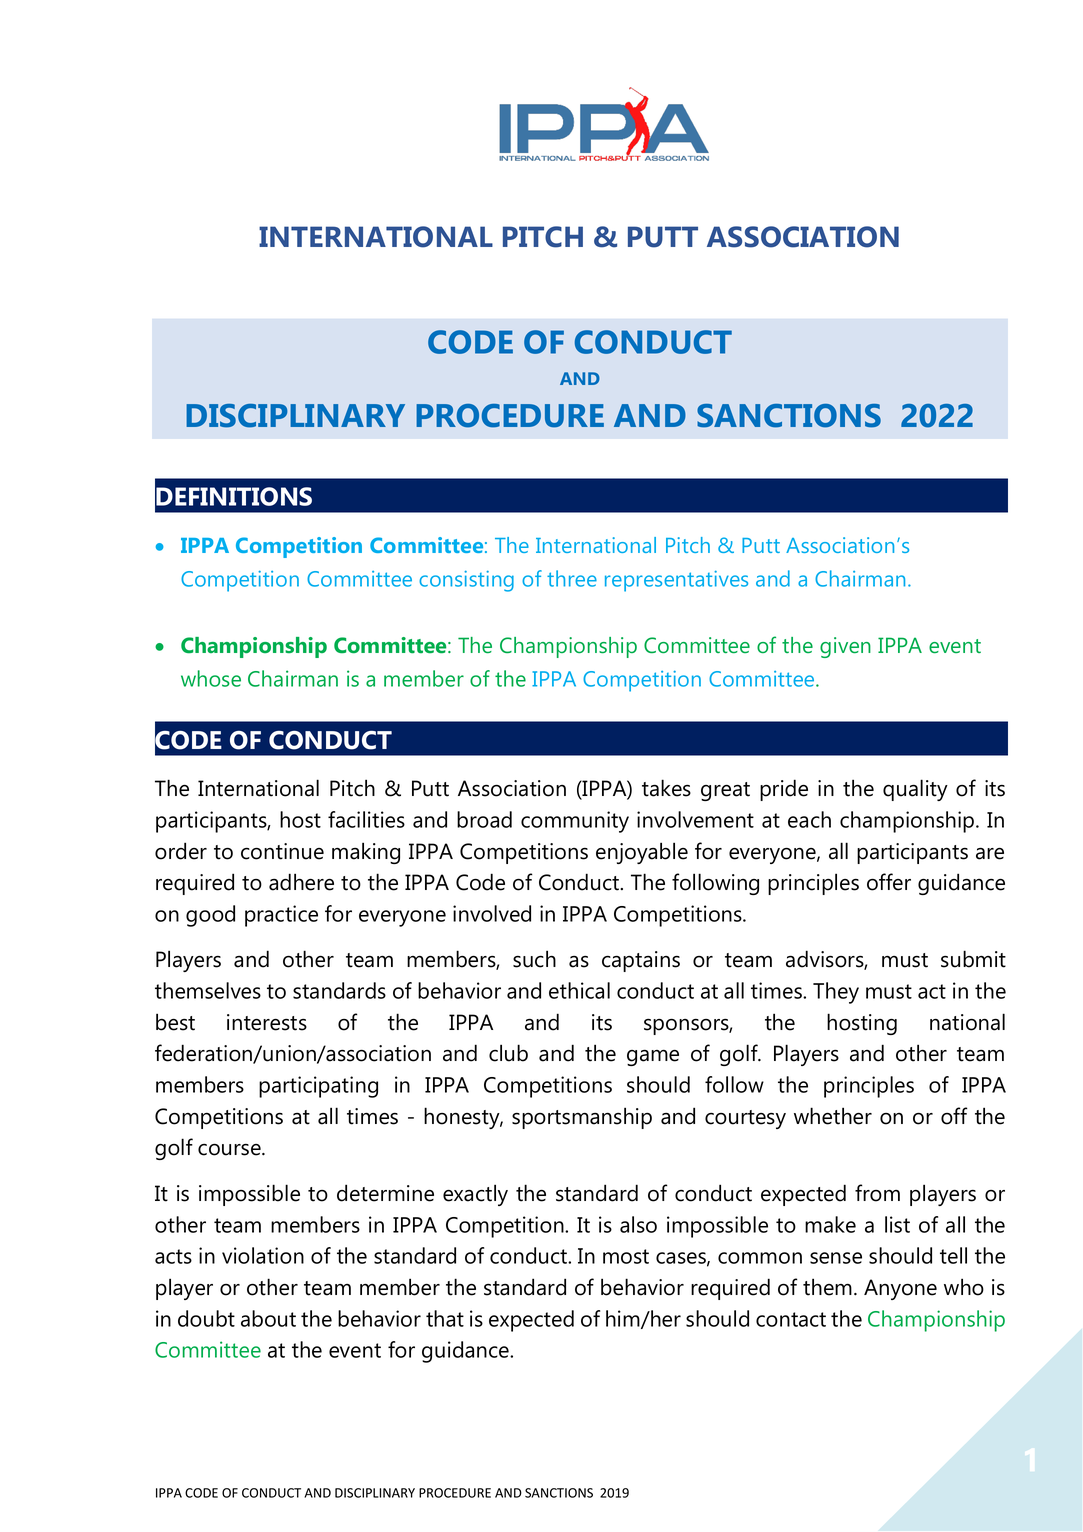  What do you see at coordinates (915, 790) in the page?
I see `quality` at bounding box center [915, 790].
